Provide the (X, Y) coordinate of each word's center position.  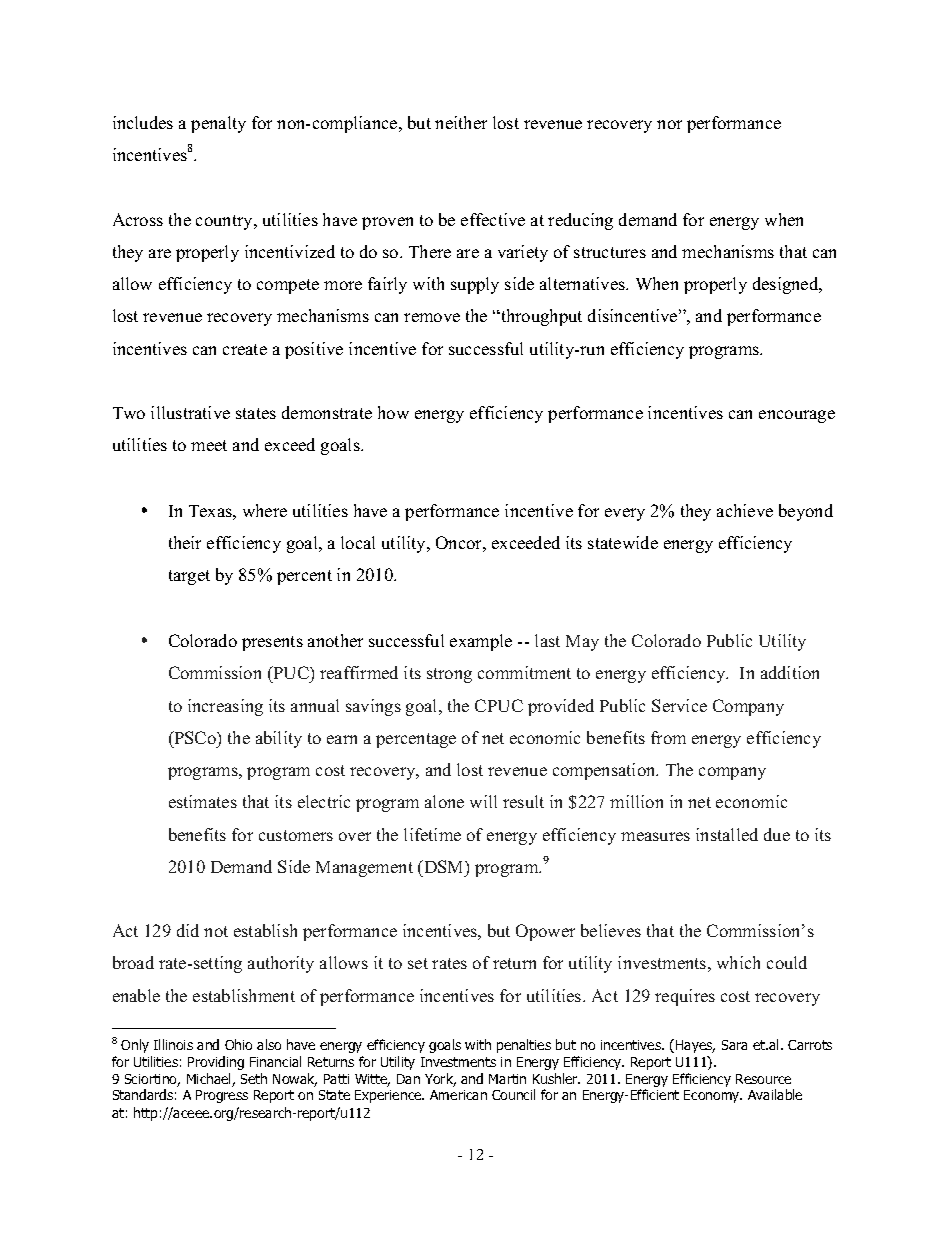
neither (461, 122)
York (440, 1080)
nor (669, 124)
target (189, 577)
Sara (734, 1045)
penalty (218, 124)
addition (790, 672)
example (481, 642)
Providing (216, 1063)
